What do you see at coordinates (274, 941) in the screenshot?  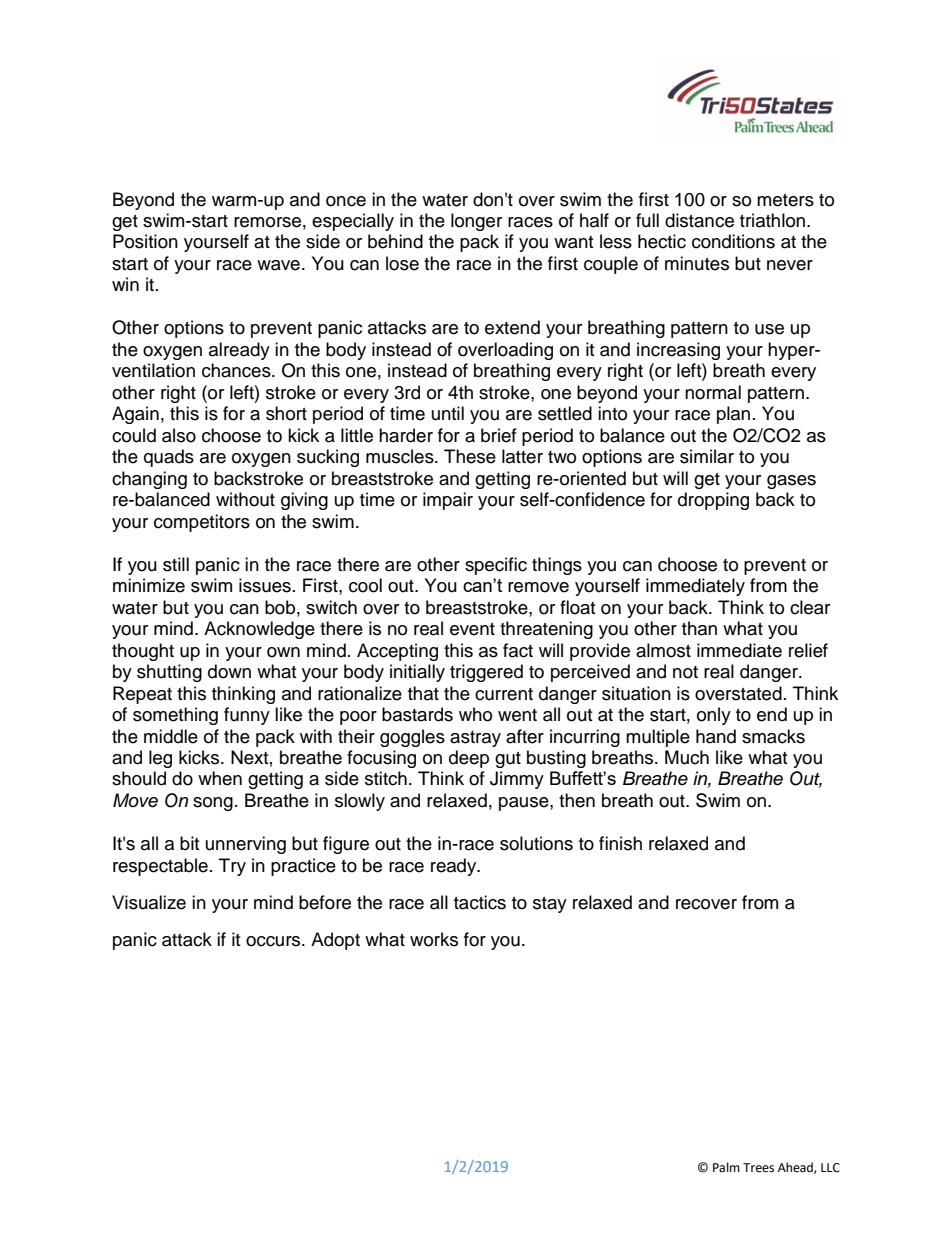 I see `occurs` at bounding box center [274, 941].
